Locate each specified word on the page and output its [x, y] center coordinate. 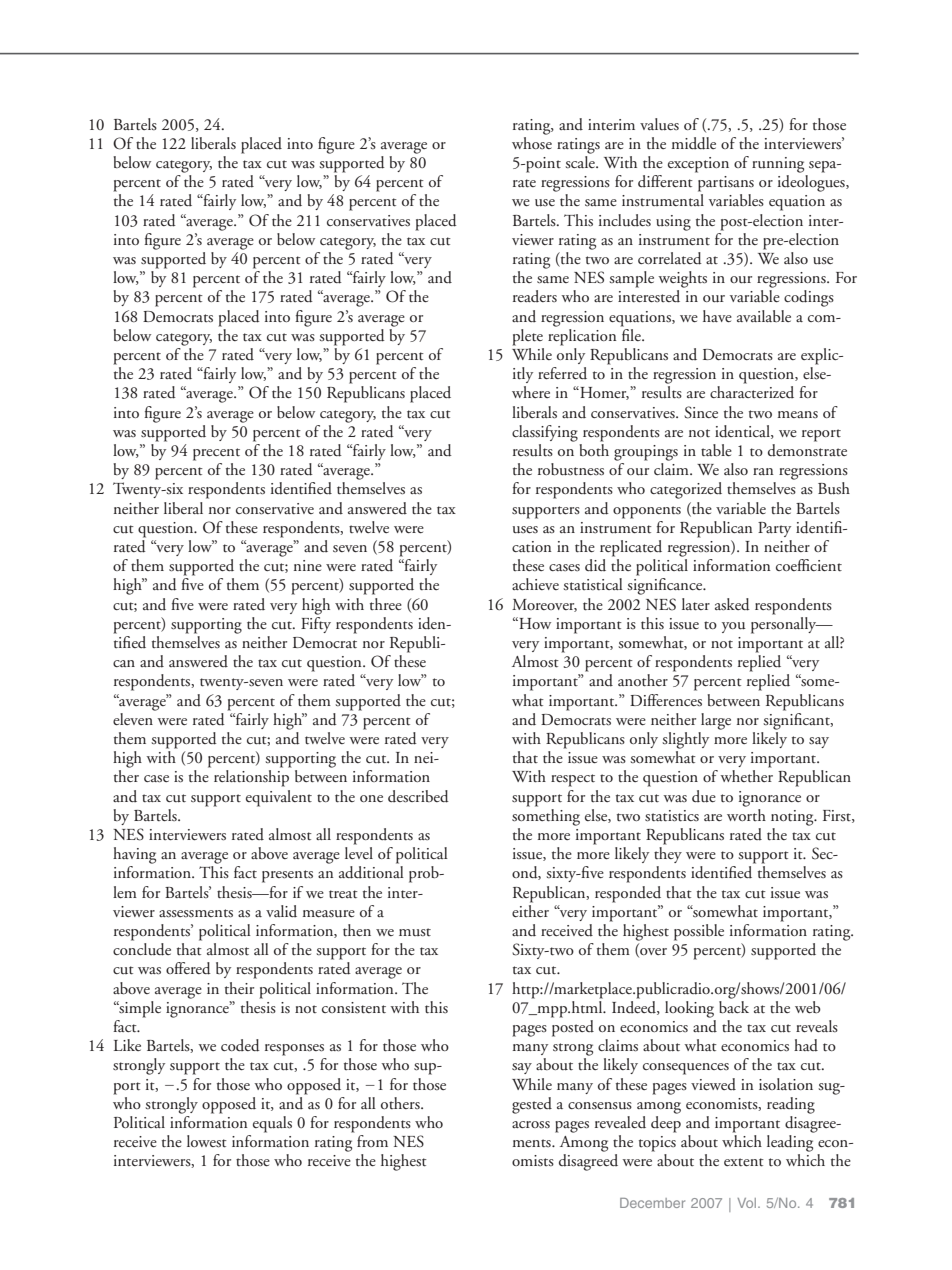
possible [699, 932]
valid [281, 911]
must [415, 932]
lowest [207, 1141]
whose [532, 141]
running [778, 165]
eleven [134, 717]
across [531, 1125]
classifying [545, 433]
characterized [752, 392]
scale [581, 162]
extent [744, 1162]
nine [308, 565]
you [734, 627]
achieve [535, 584]
